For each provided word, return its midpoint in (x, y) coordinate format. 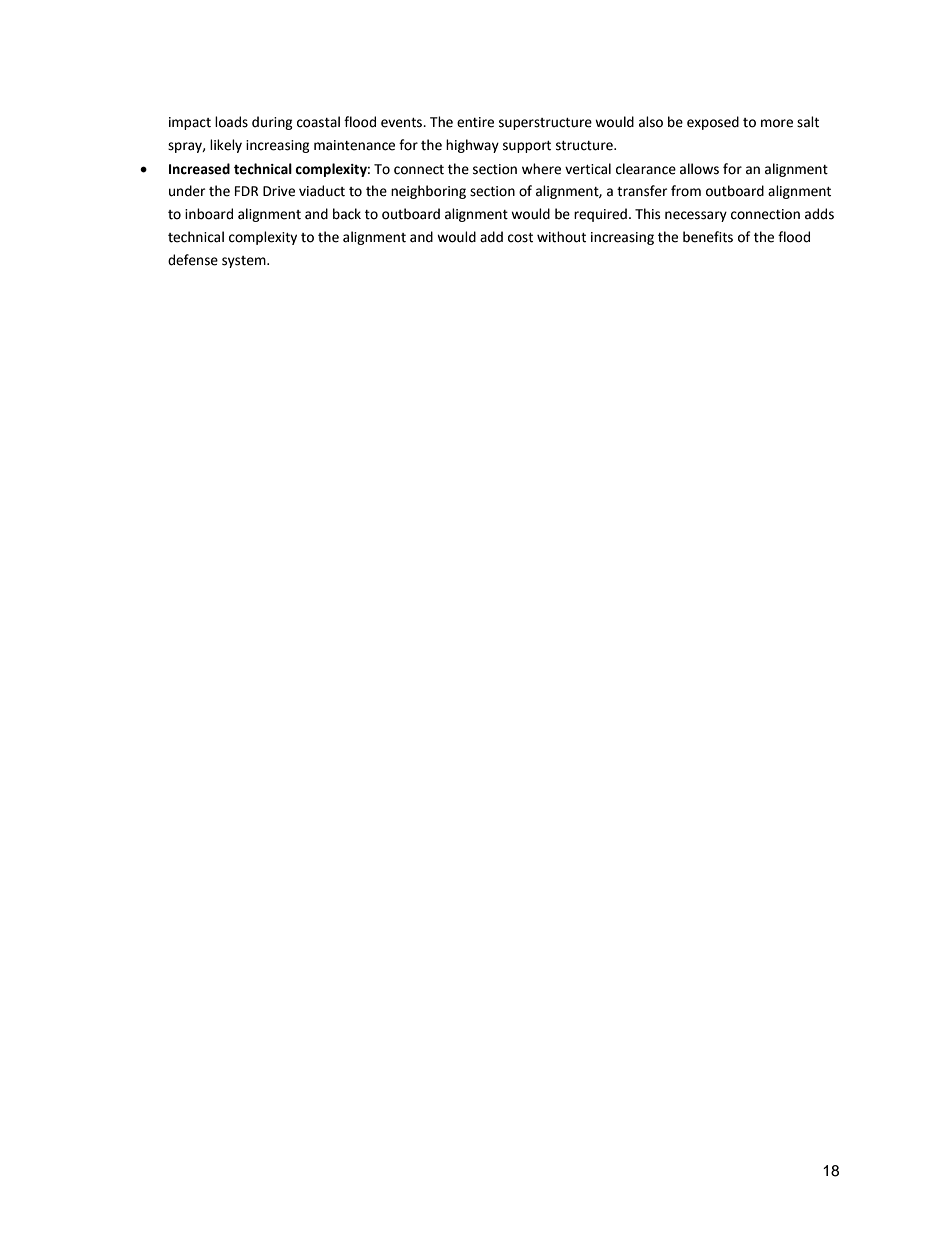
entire (475, 122)
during (272, 123)
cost (520, 238)
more (777, 123)
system (245, 262)
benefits (708, 237)
